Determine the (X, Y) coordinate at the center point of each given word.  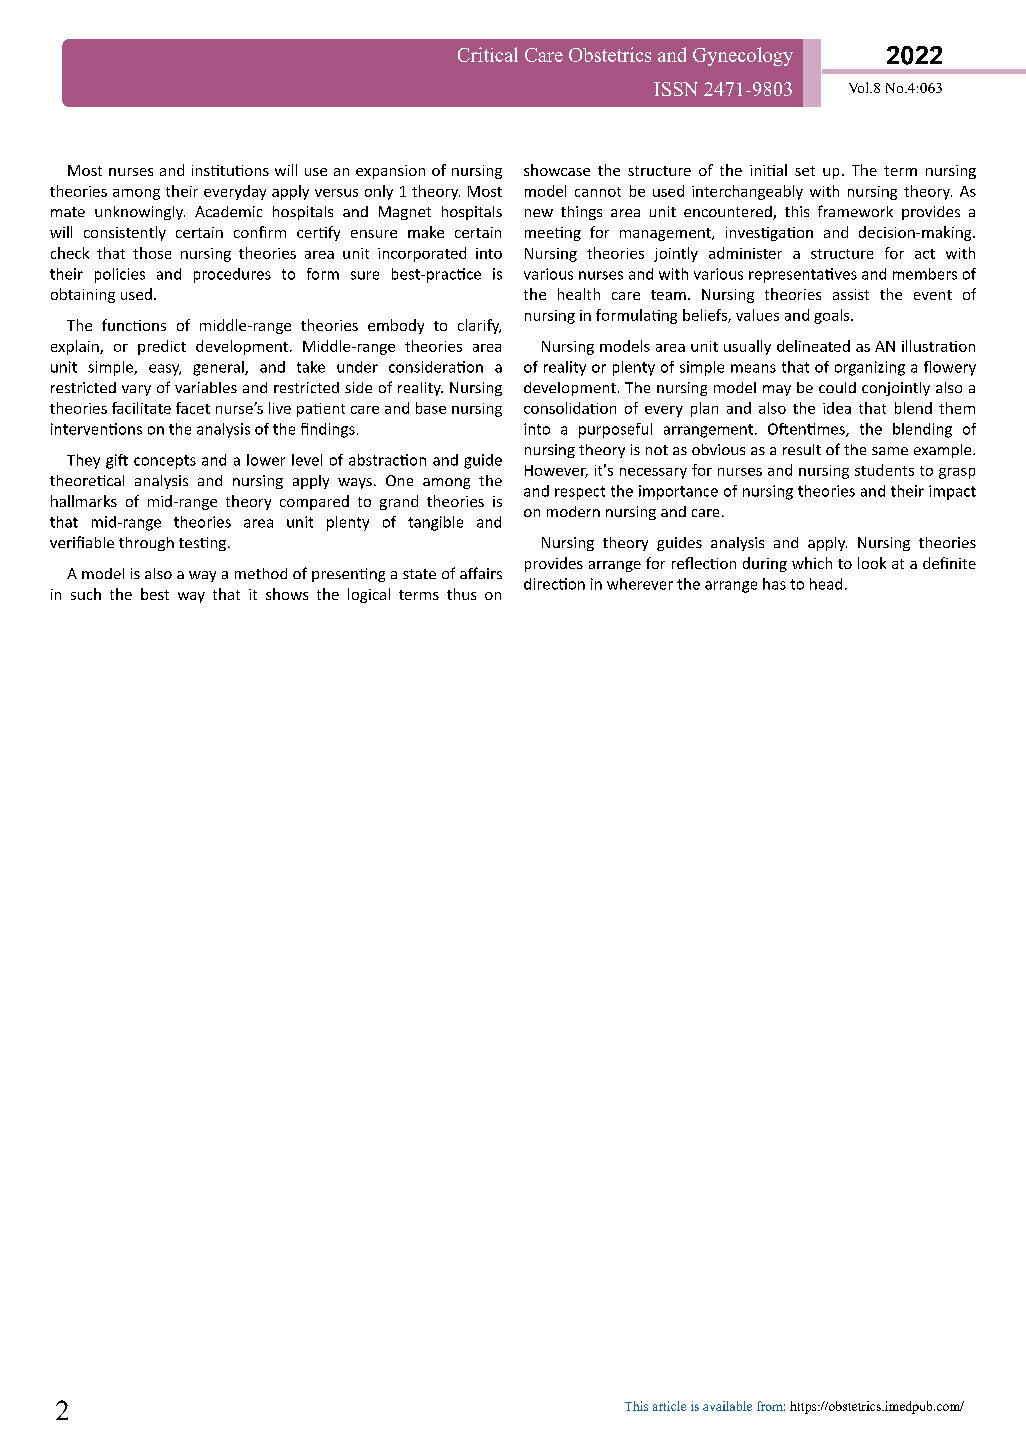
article (669, 1406)
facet (193, 408)
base (431, 408)
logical (369, 595)
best (155, 594)
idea (837, 408)
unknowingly (140, 213)
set (805, 171)
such (86, 594)
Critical (488, 54)
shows (287, 594)
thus (461, 594)
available (727, 1406)
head (826, 584)
